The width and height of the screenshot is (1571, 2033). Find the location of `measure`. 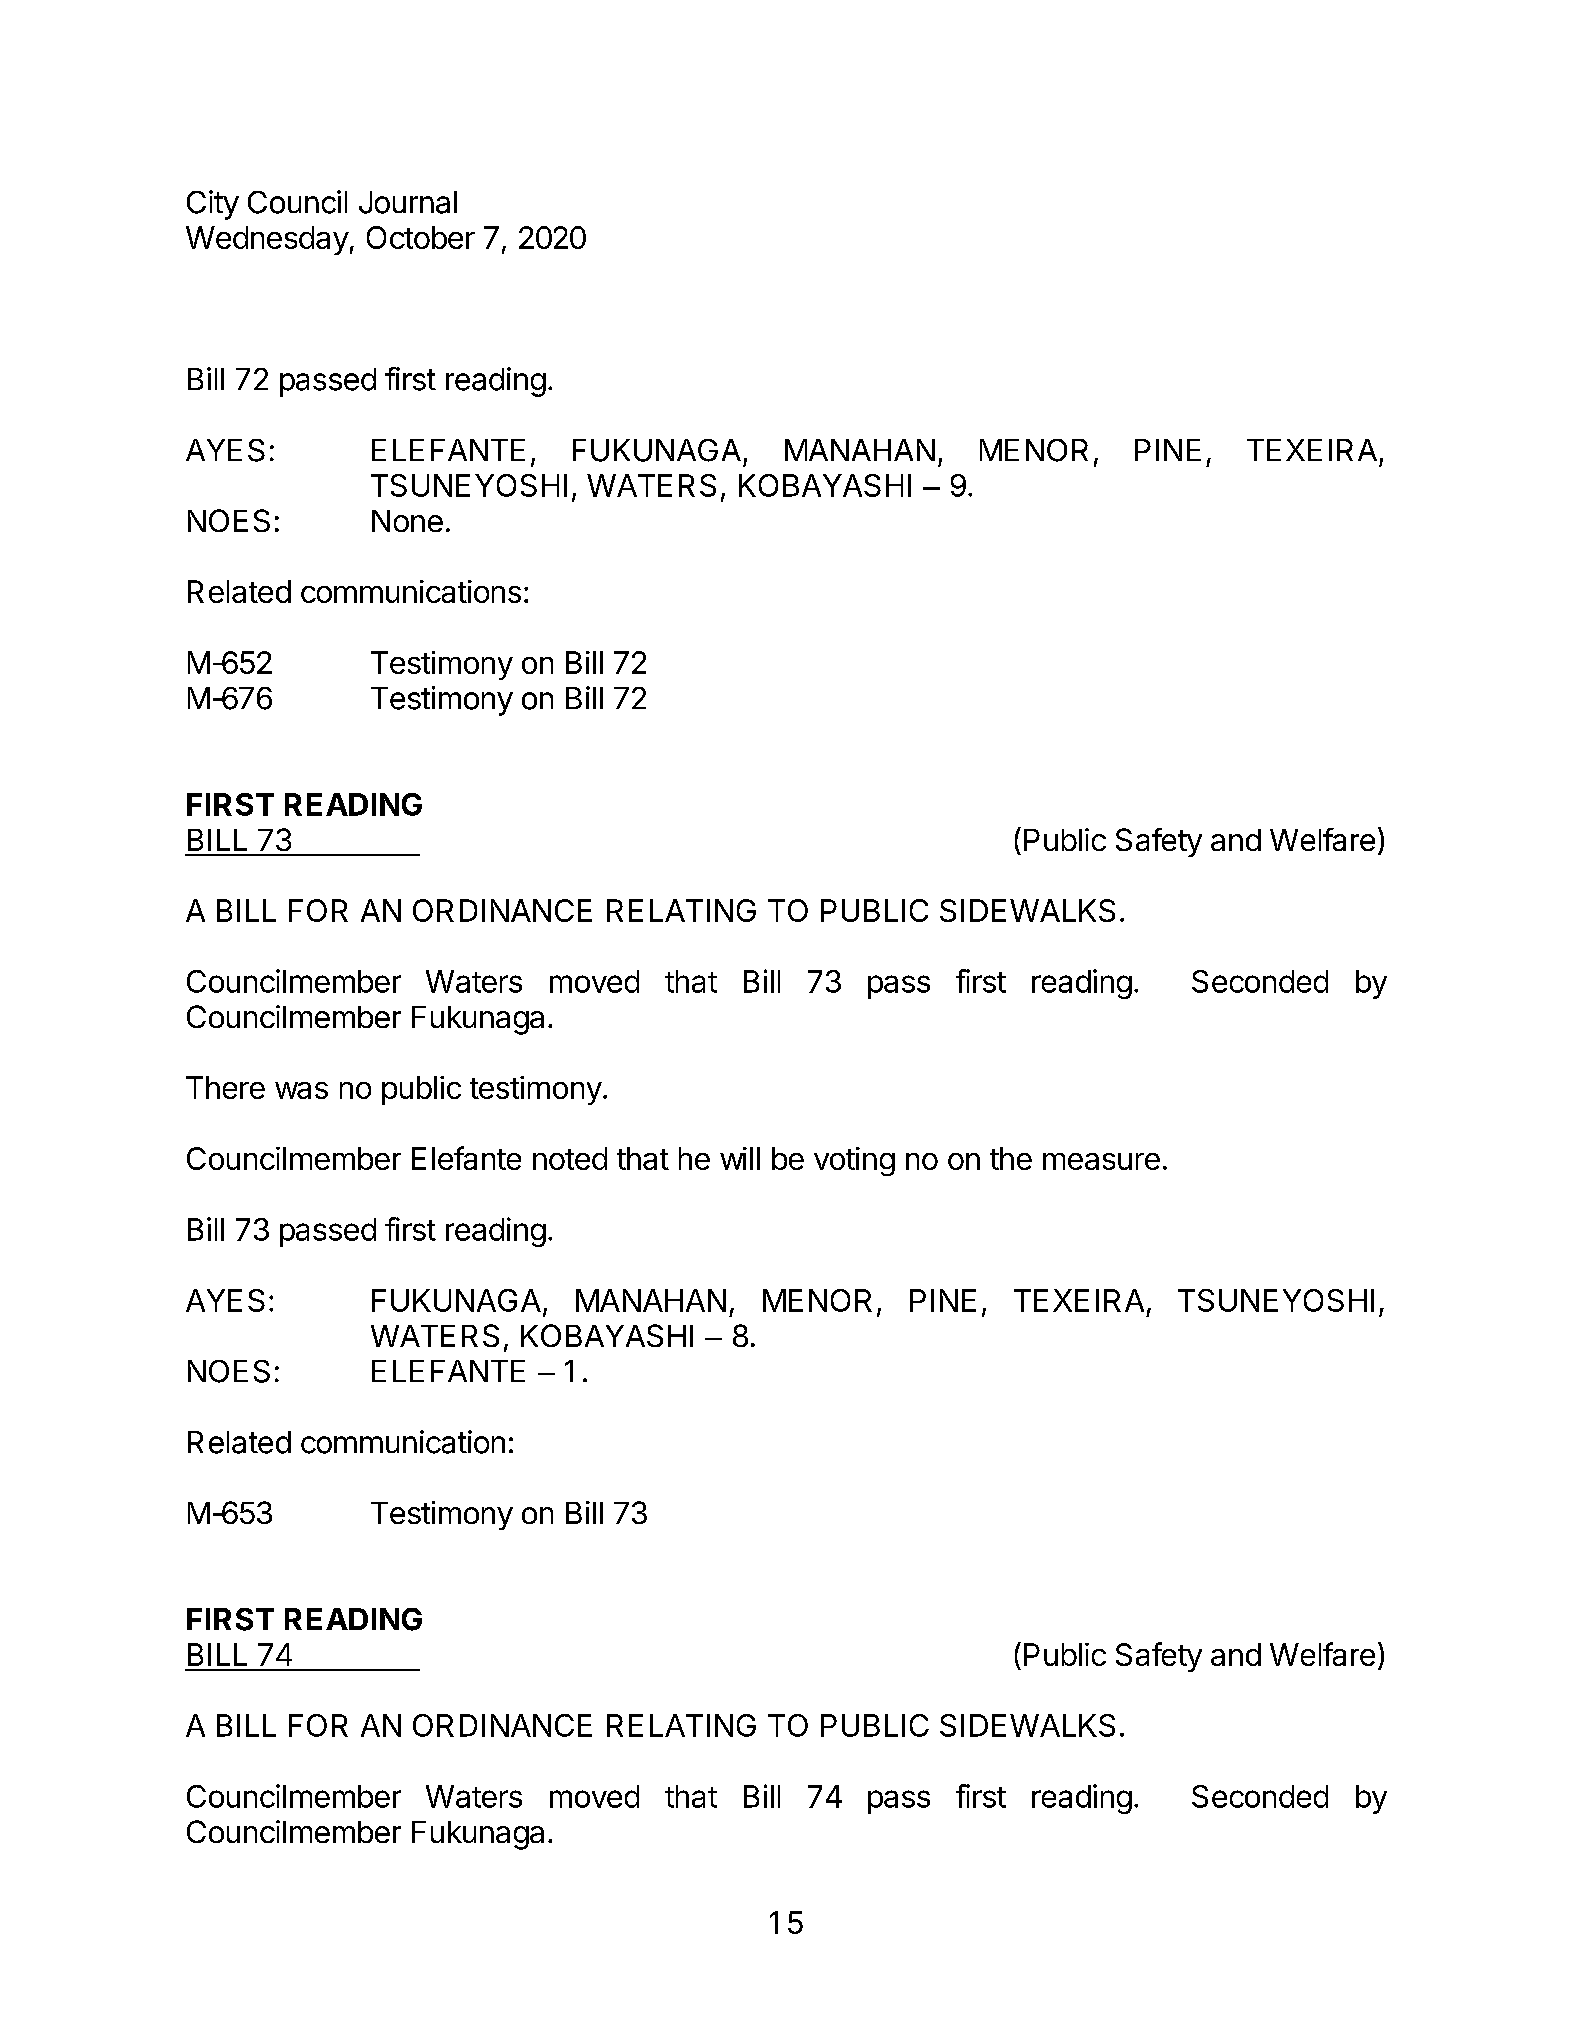

measure is located at coordinates (1101, 1161).
